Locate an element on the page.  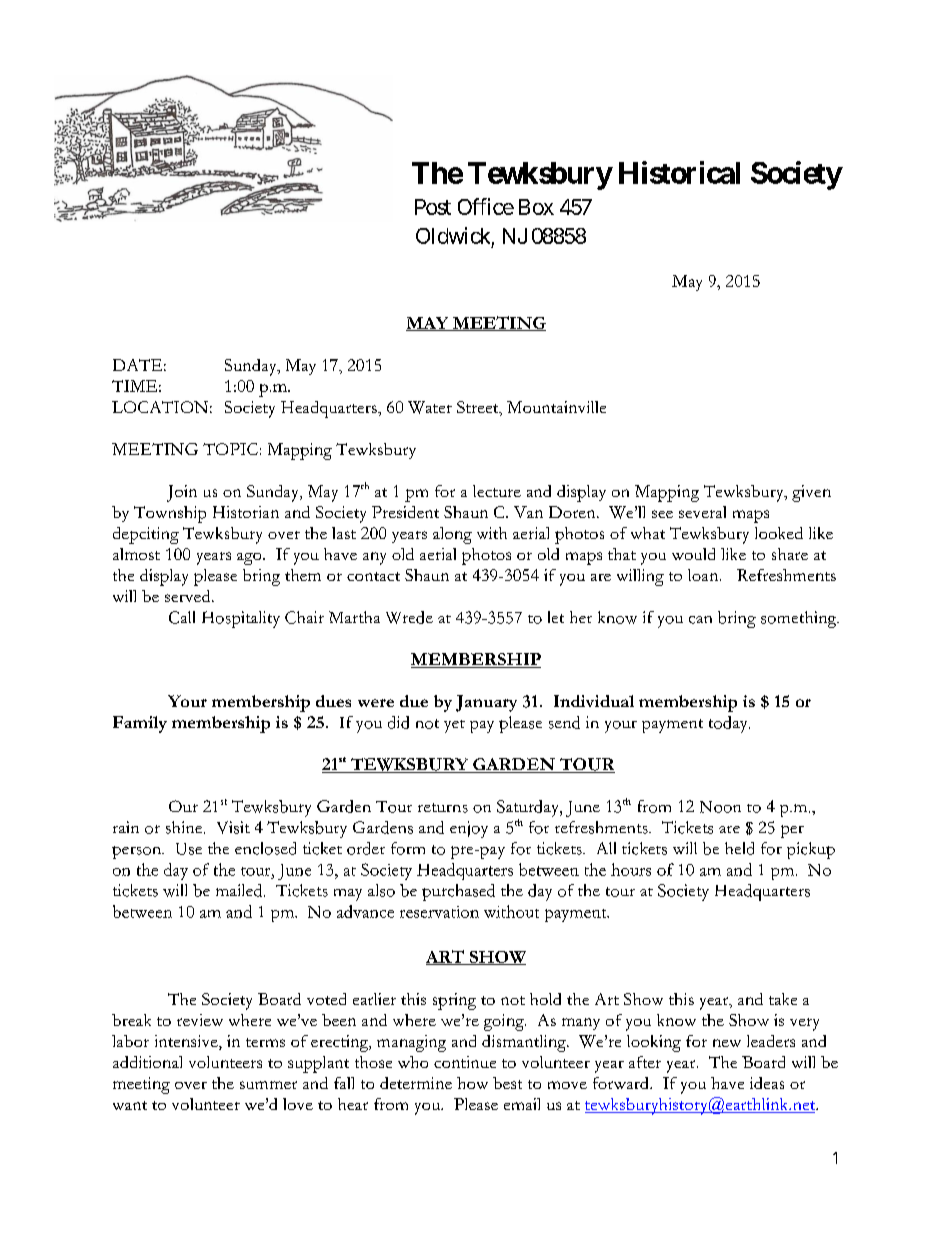
shine is located at coordinates (185, 827).
